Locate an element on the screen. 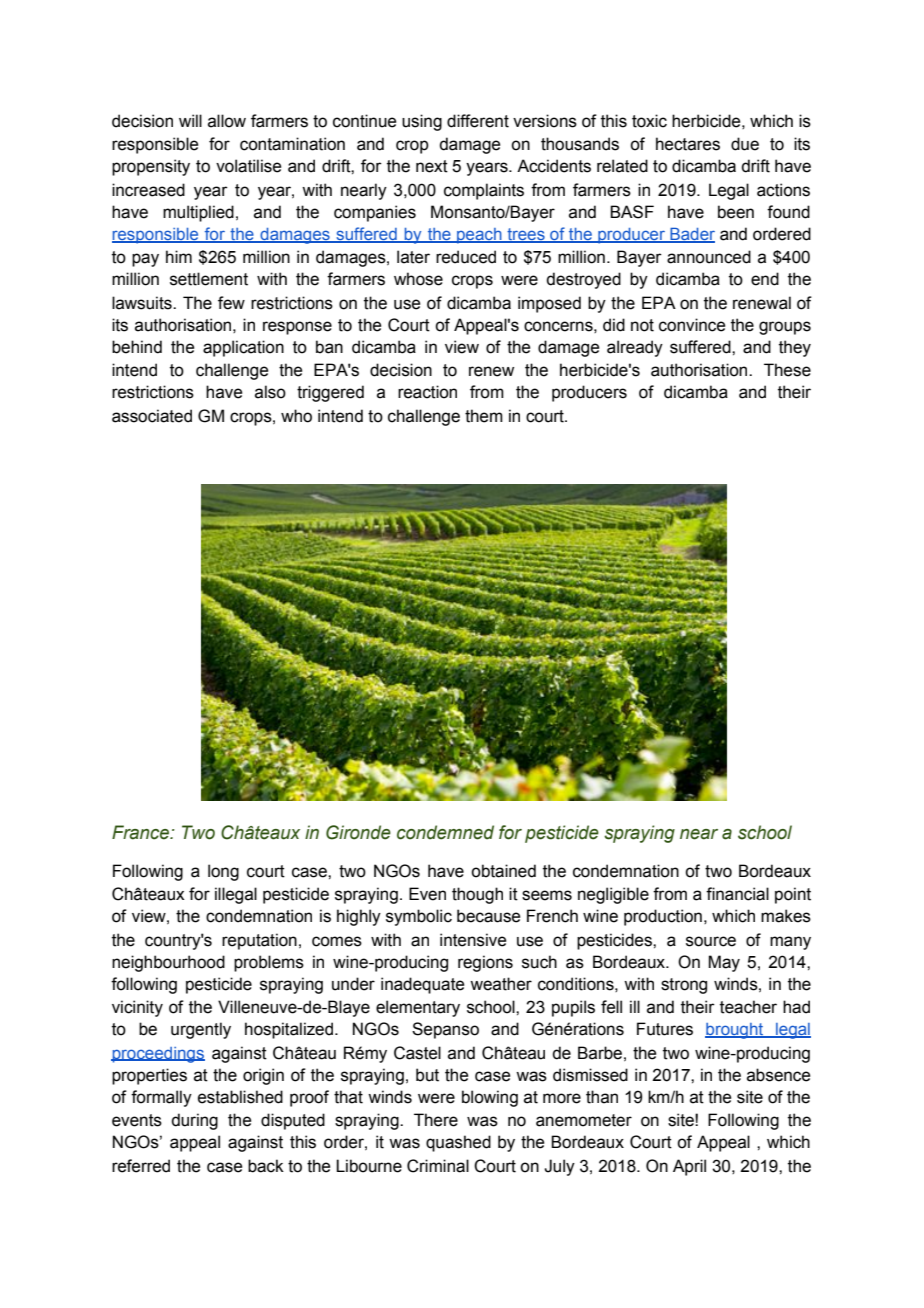 The height and width of the screenshot is (1308, 924). due is located at coordinates (745, 144).
